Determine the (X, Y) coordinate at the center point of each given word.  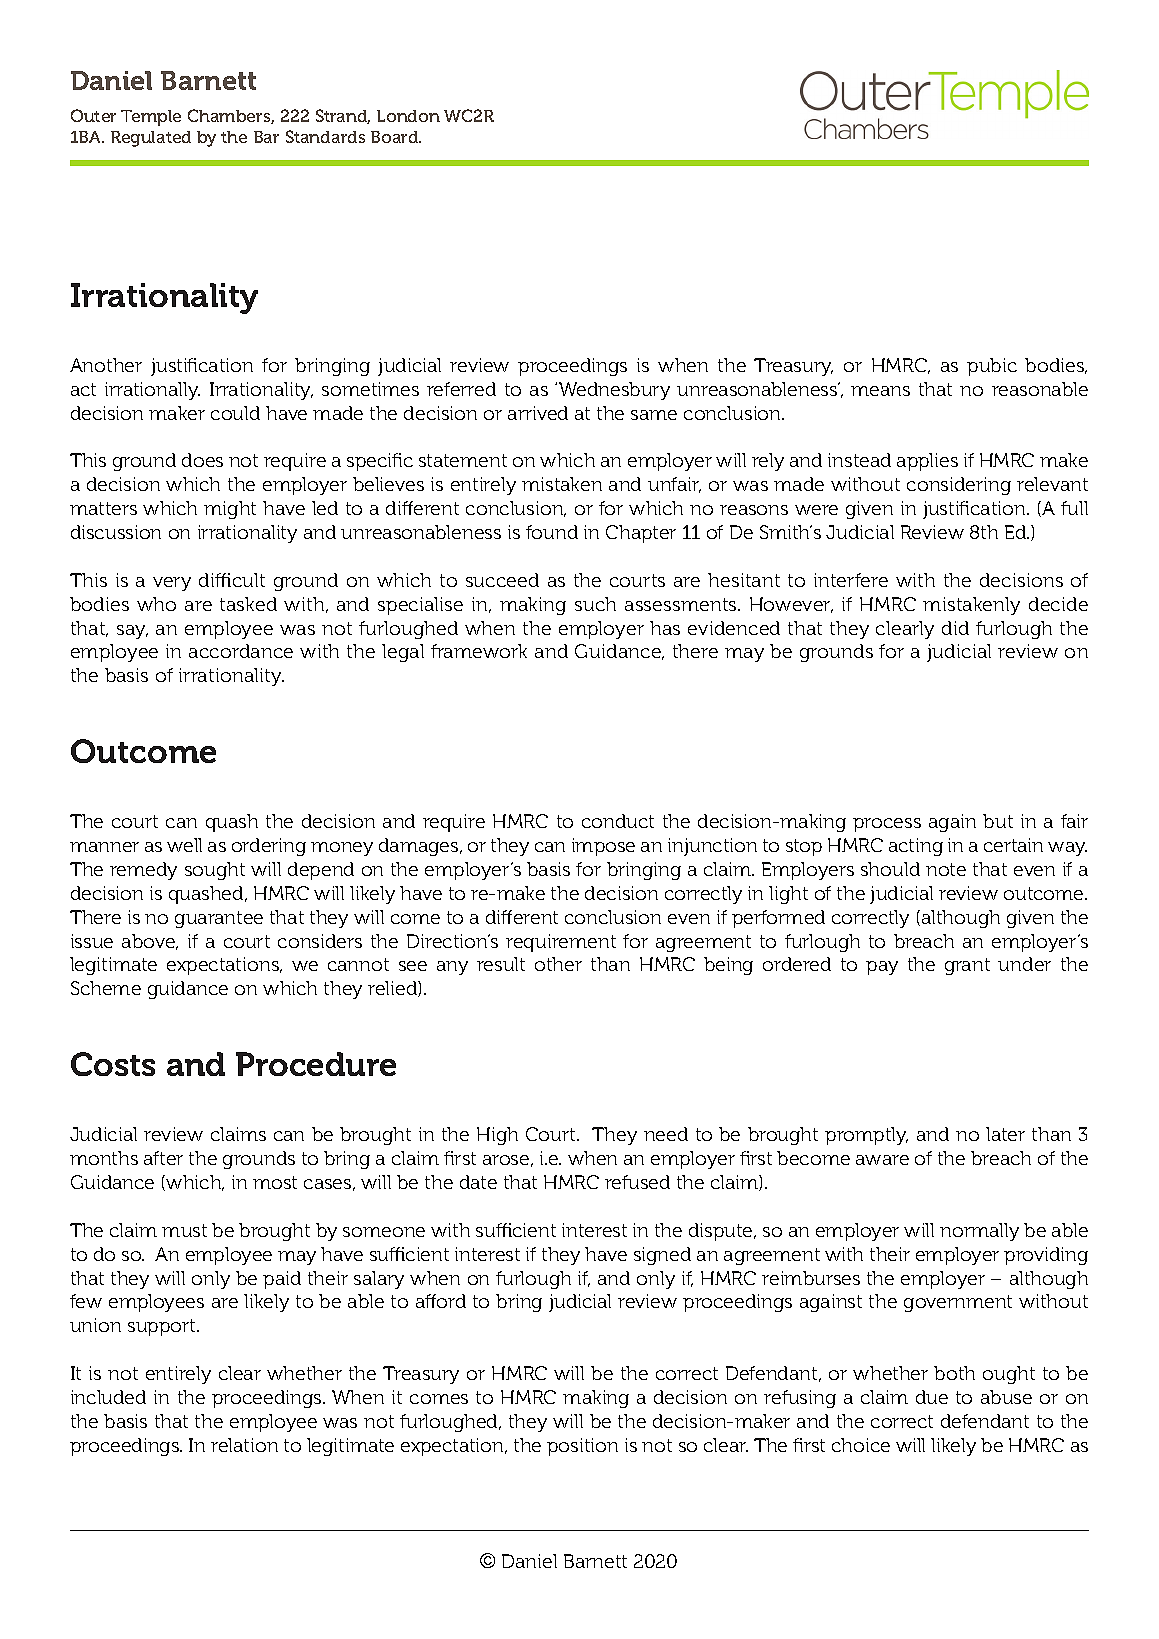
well (184, 845)
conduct (618, 821)
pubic (992, 367)
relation (244, 1445)
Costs (113, 1064)
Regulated (151, 139)
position (582, 1447)
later (1005, 1134)
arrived (538, 413)
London (408, 116)
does (202, 460)
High (497, 1136)
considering (959, 486)
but (998, 821)
